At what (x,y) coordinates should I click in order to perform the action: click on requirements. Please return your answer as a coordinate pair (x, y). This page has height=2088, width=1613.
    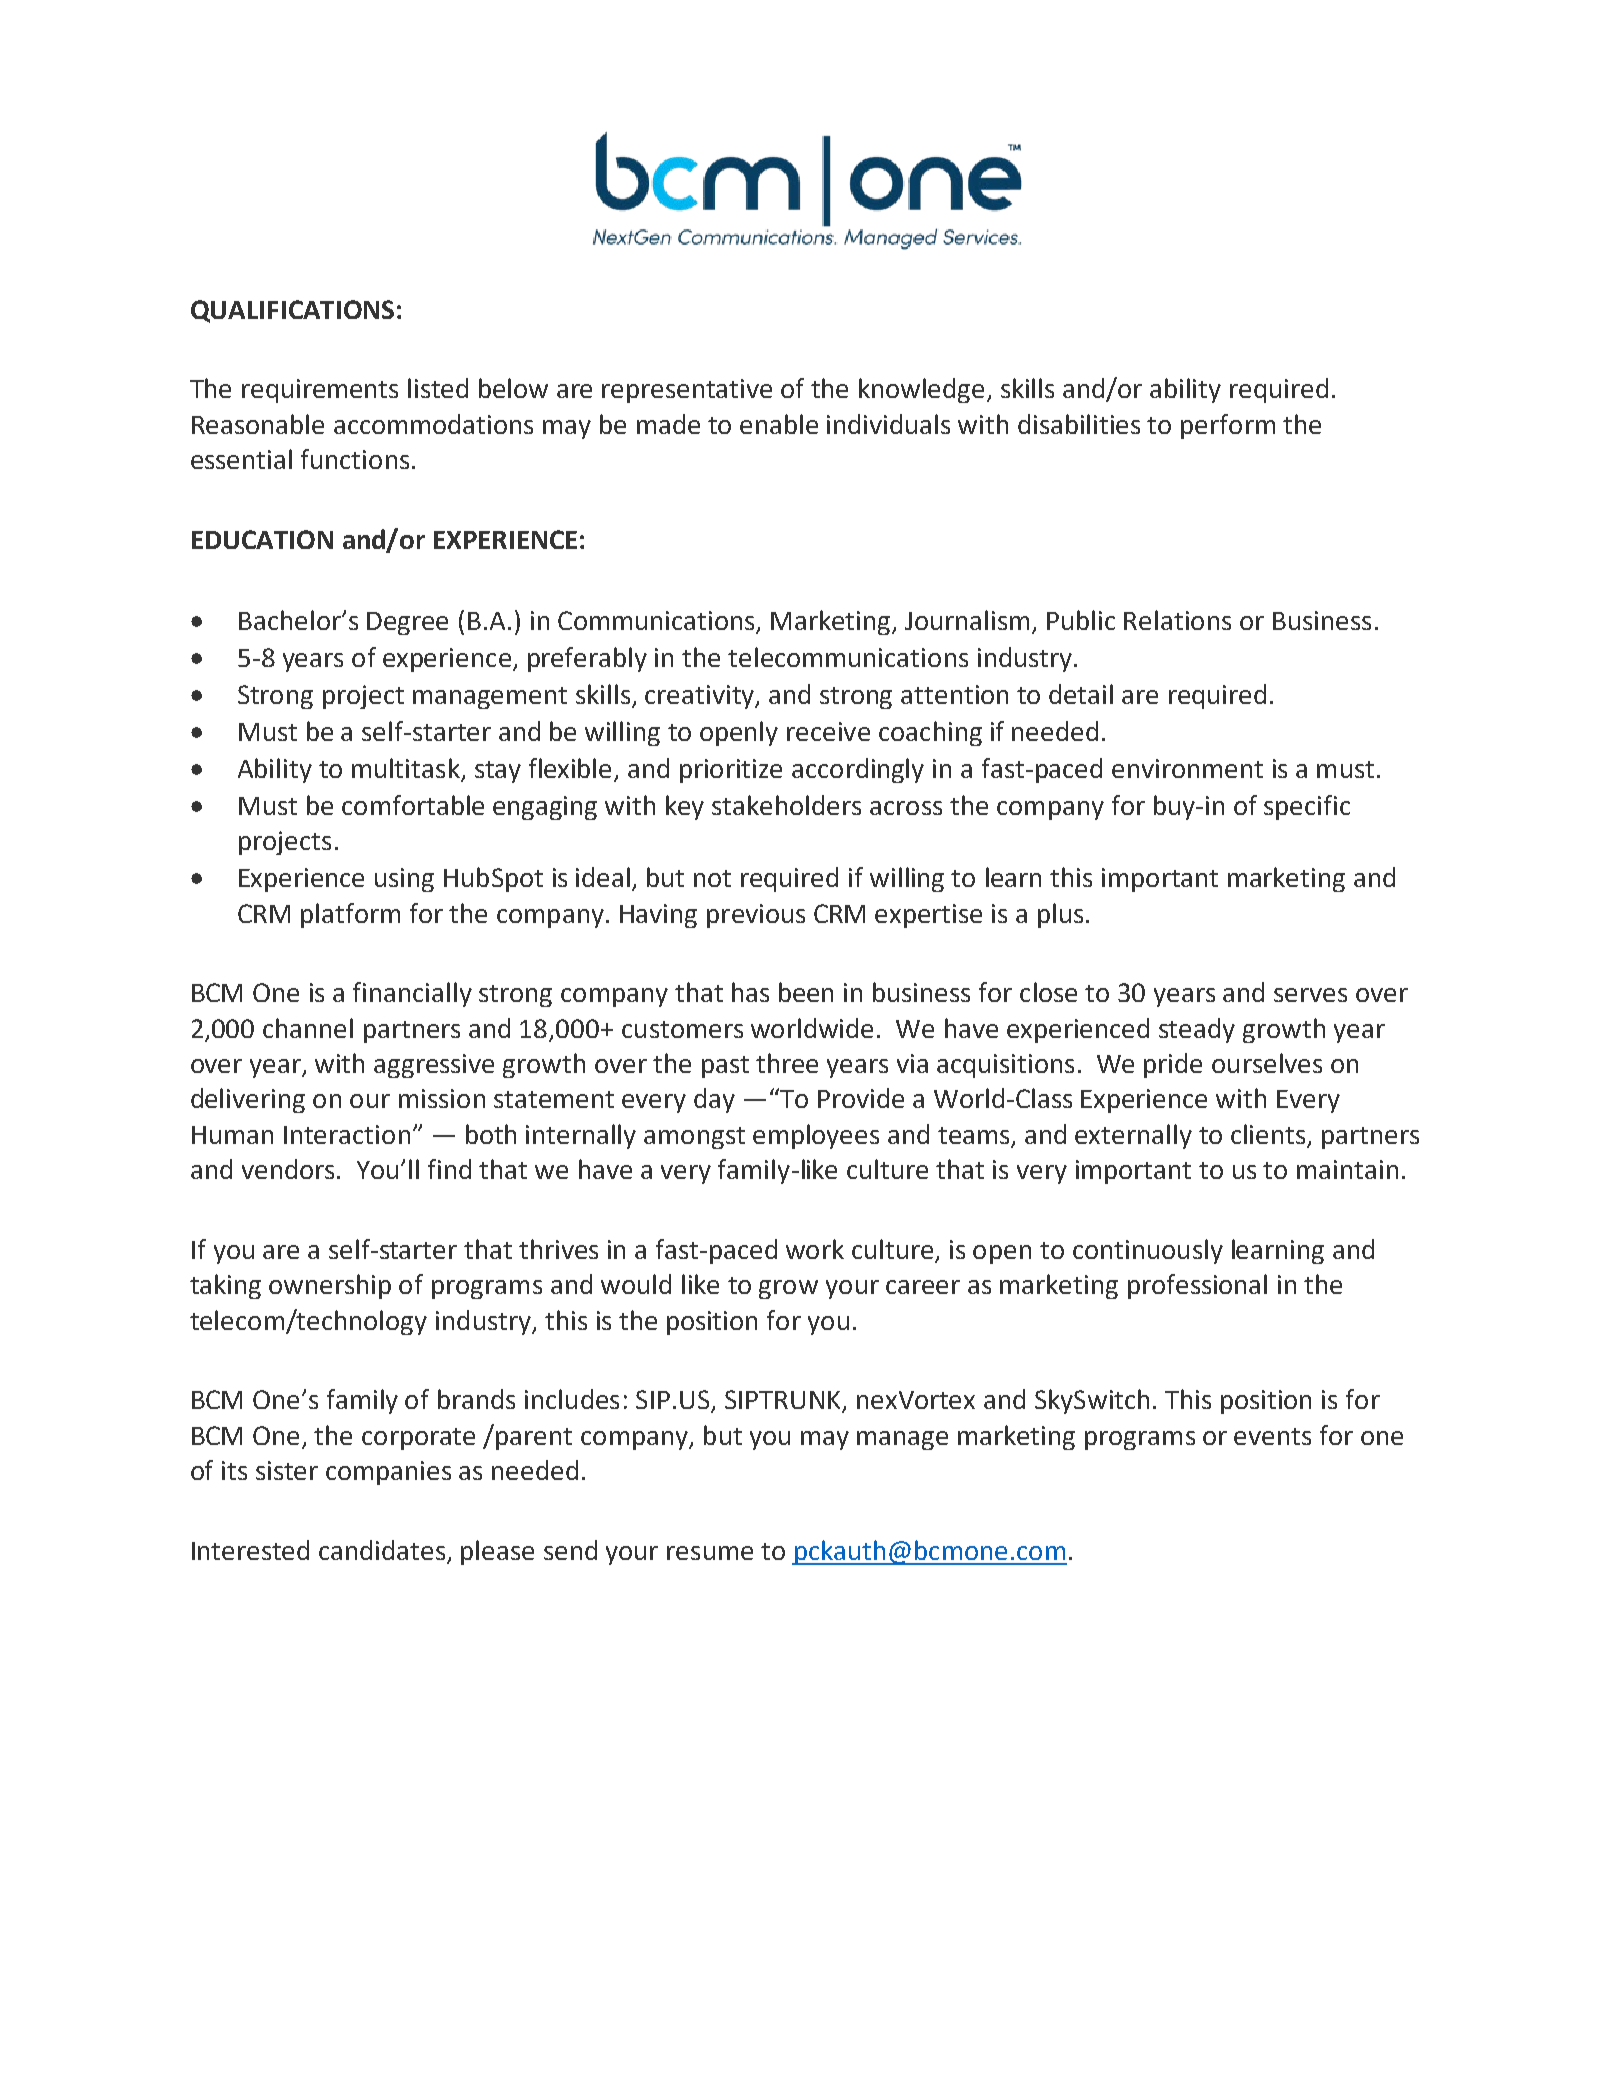
    Looking at the image, I should click on (320, 391).
